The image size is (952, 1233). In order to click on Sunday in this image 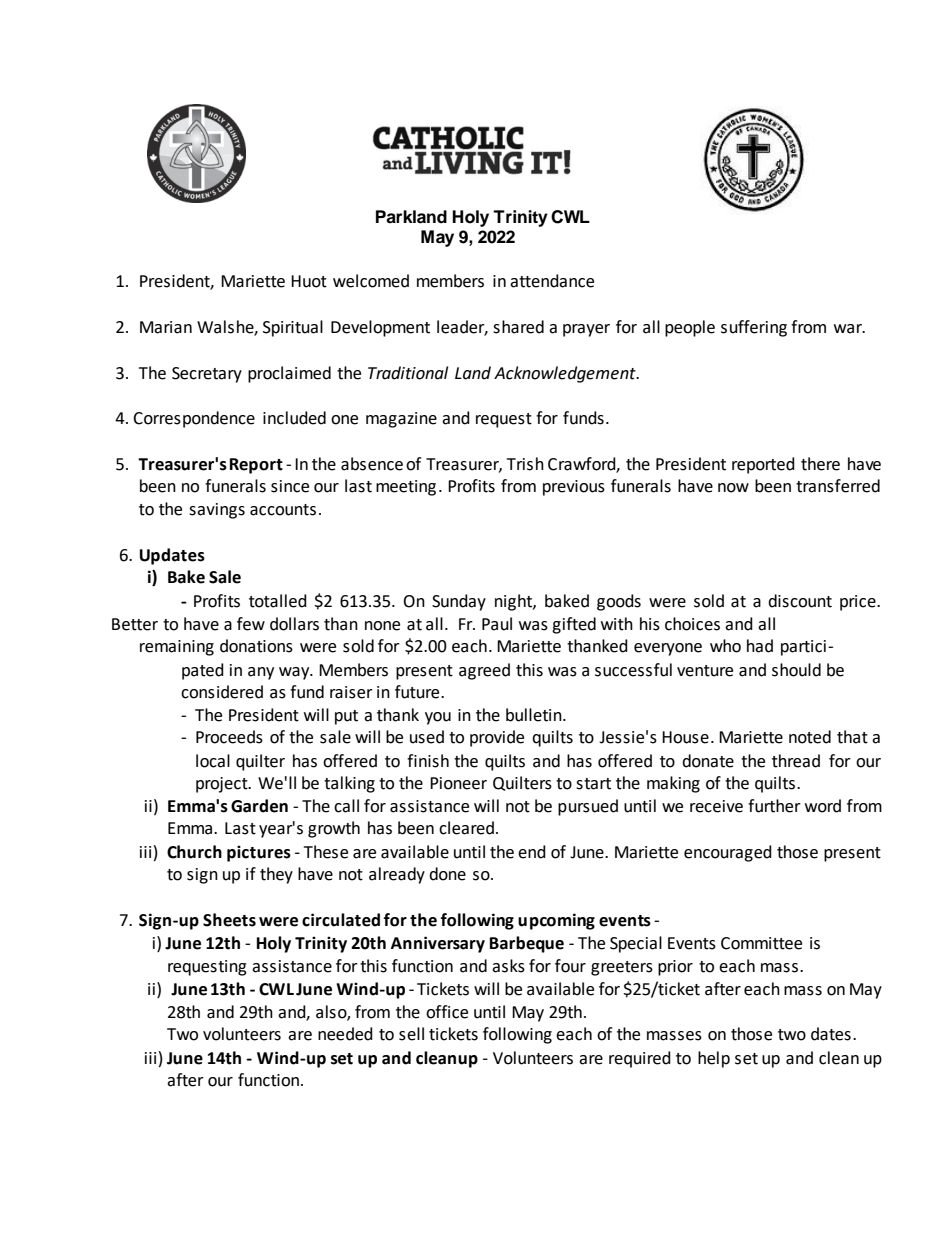, I will do `click(459, 602)`.
